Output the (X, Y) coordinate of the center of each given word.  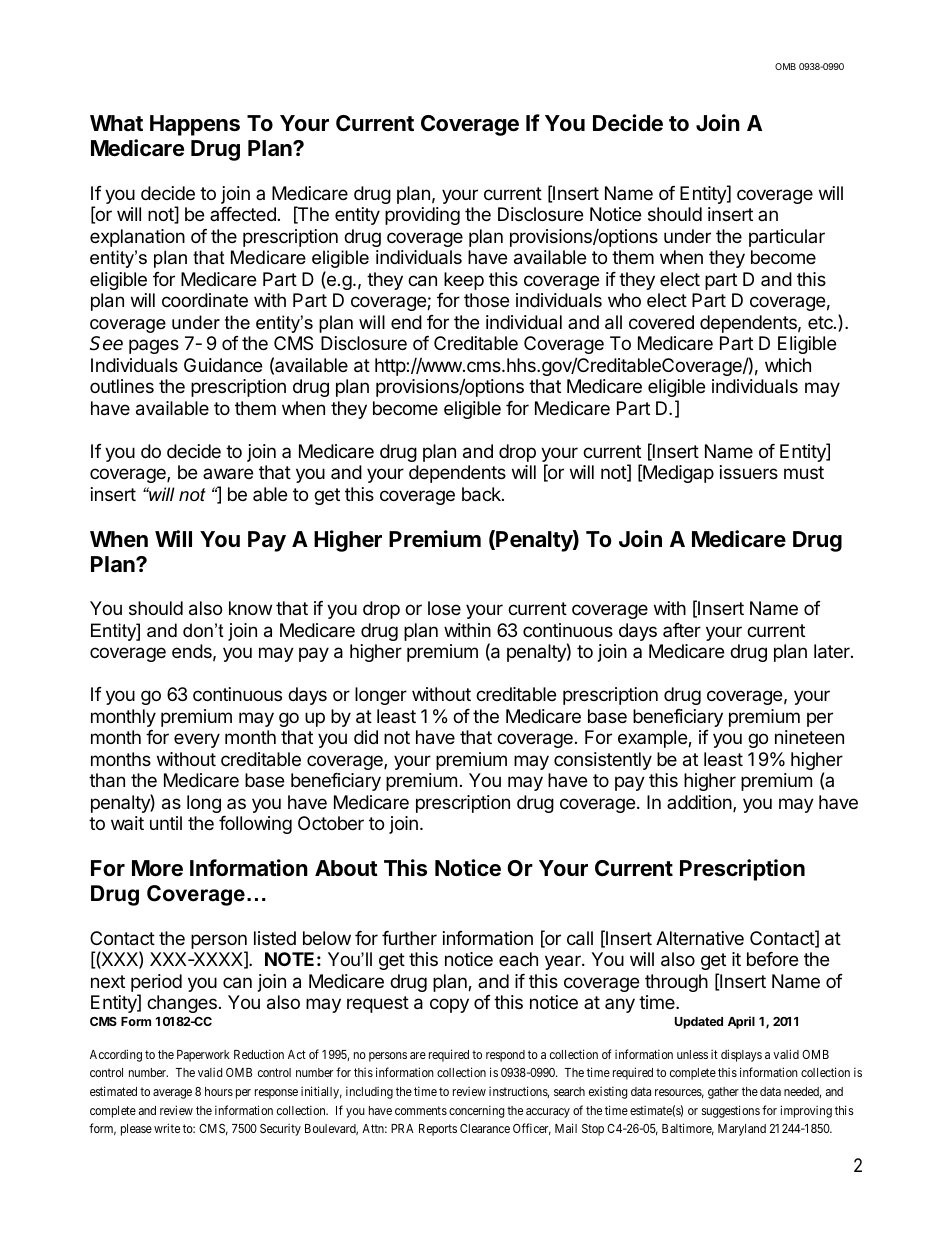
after (682, 630)
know (250, 608)
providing (422, 216)
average (172, 1094)
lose (444, 608)
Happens (195, 125)
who (624, 300)
